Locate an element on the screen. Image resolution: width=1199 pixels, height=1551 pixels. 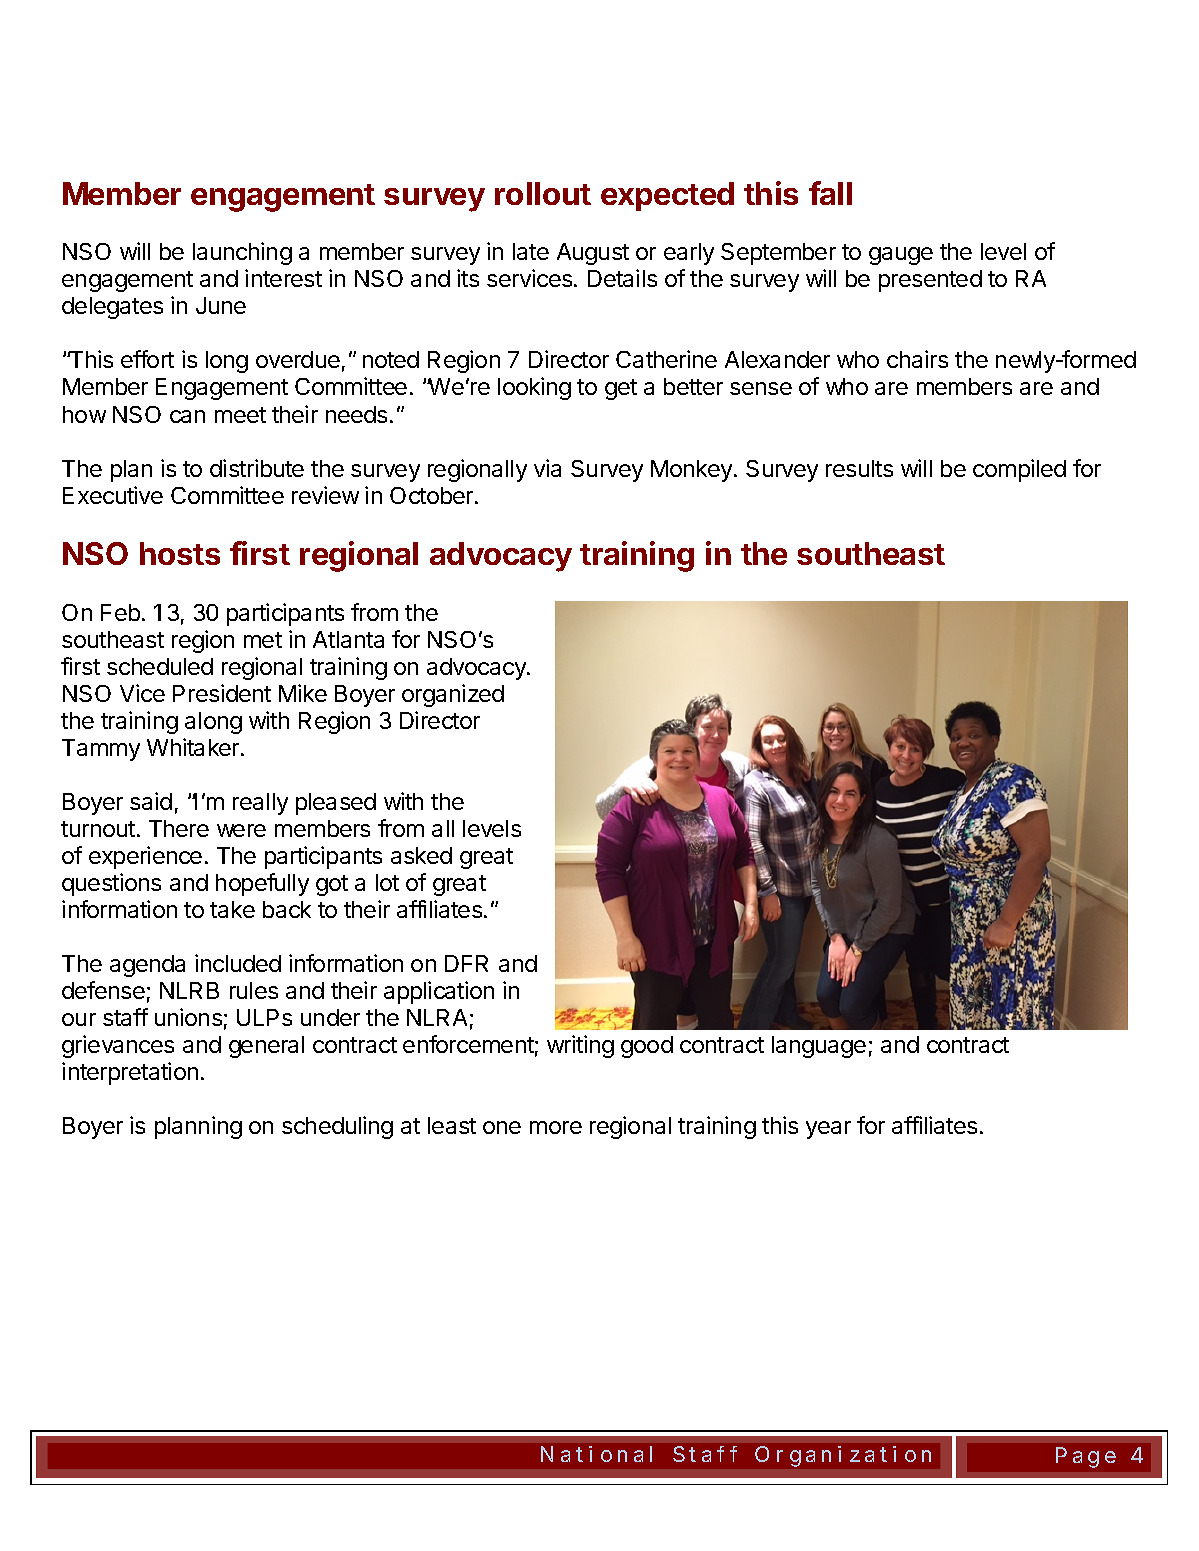
via is located at coordinates (547, 468).
